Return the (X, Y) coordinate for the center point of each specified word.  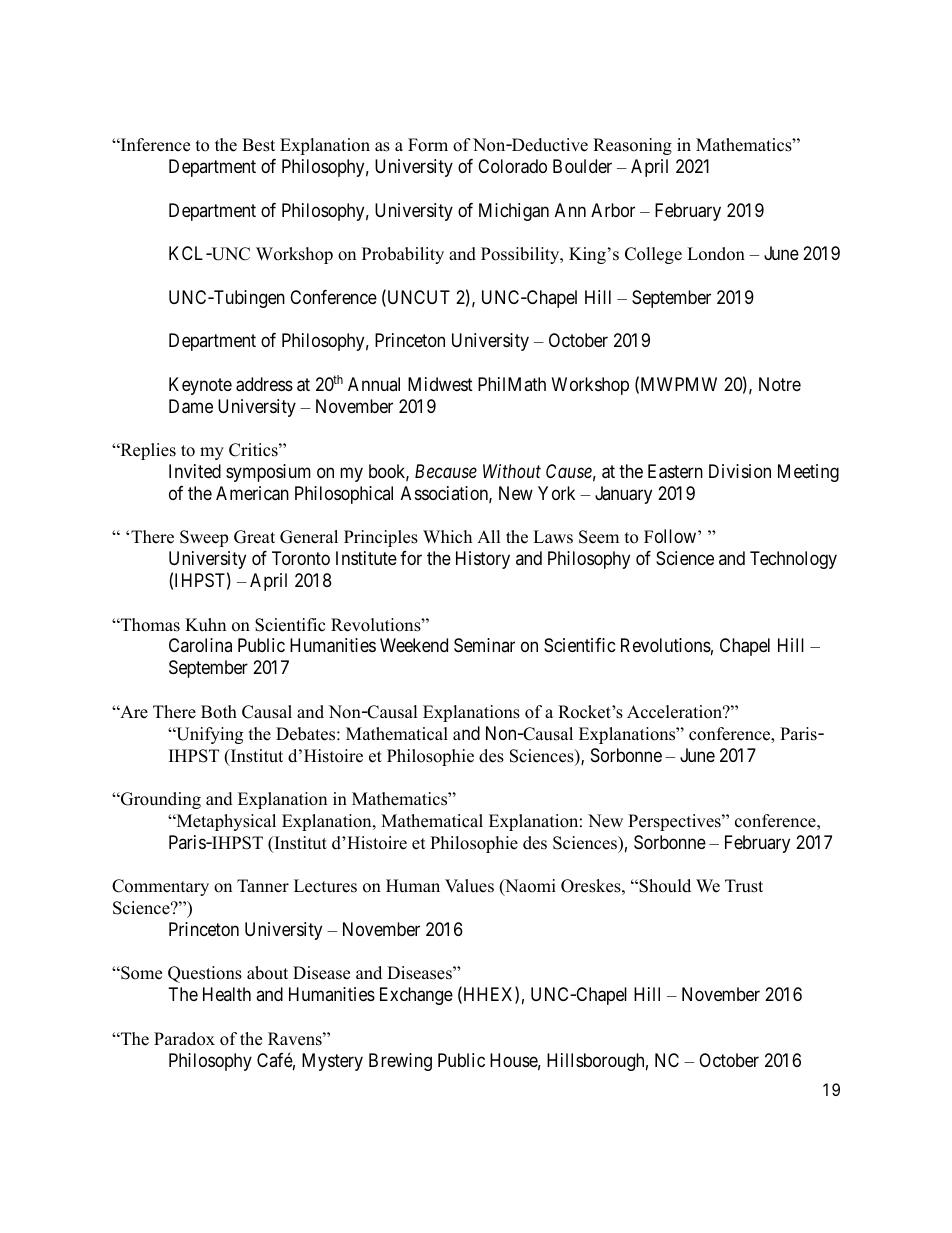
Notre (780, 384)
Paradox (184, 1039)
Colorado (512, 166)
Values (469, 886)
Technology (793, 560)
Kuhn (205, 625)
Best (258, 145)
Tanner (263, 886)
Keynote (200, 386)
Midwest (440, 384)
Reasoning (632, 146)
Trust (744, 886)
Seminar (484, 645)
